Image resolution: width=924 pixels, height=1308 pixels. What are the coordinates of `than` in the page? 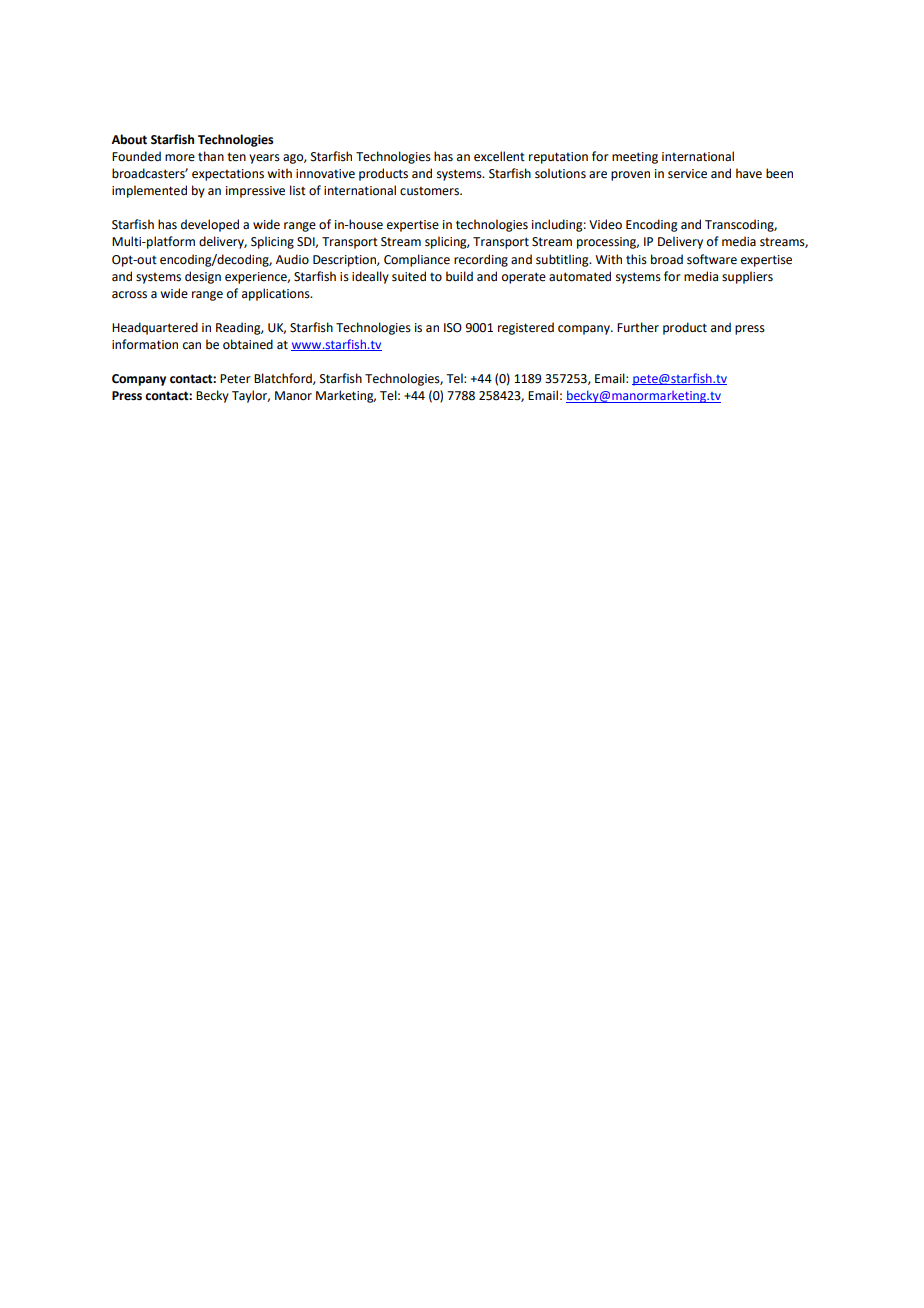 It's located at (211, 156).
